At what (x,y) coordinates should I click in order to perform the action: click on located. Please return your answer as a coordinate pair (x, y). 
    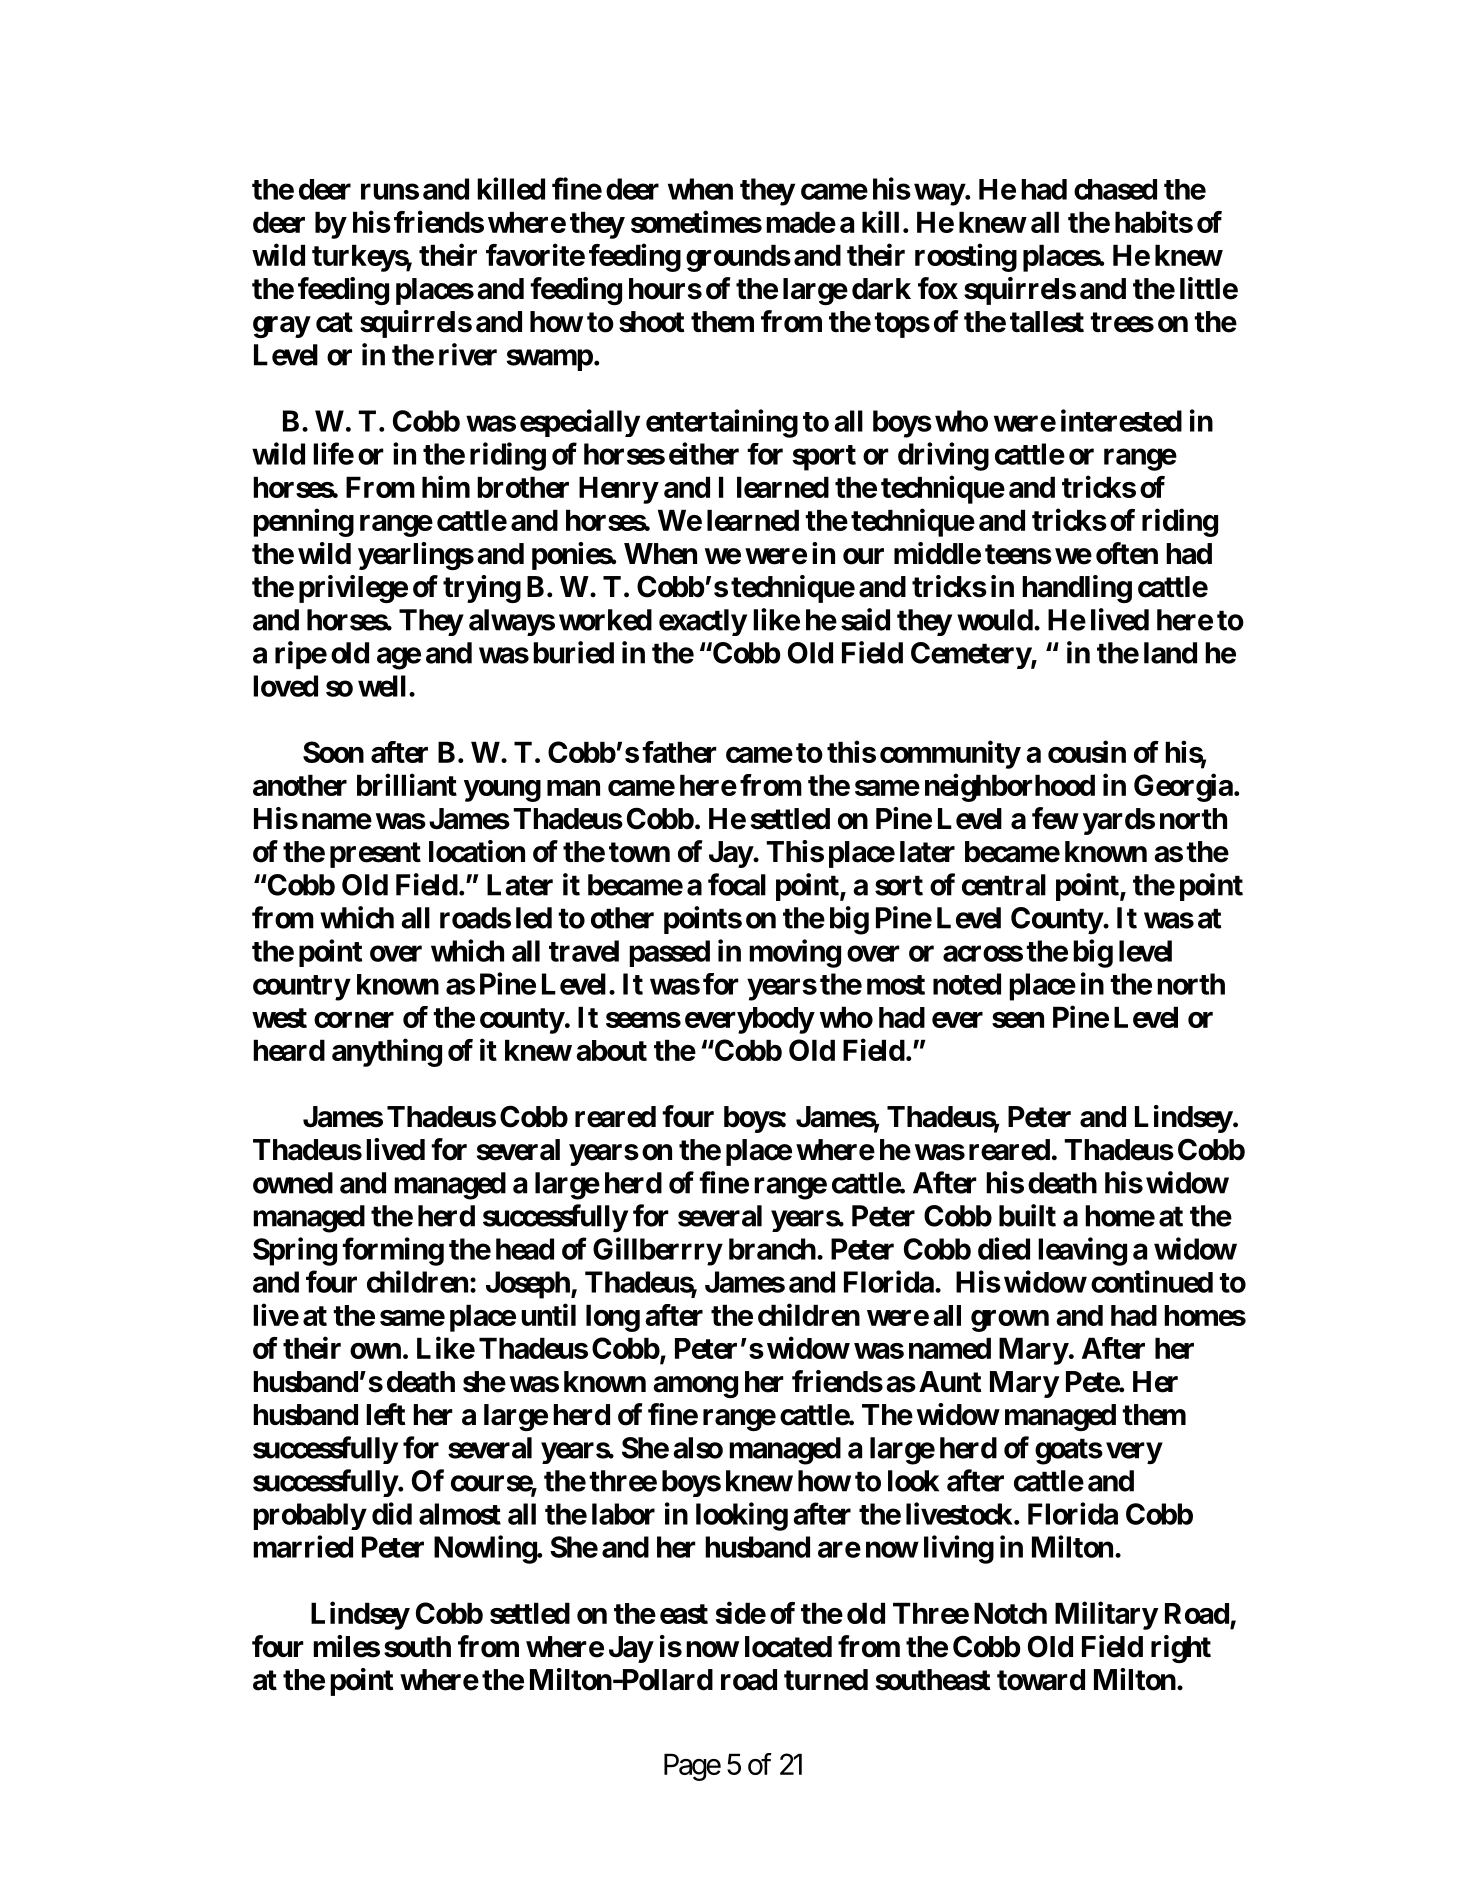
    Looking at the image, I should click on (788, 1647).
